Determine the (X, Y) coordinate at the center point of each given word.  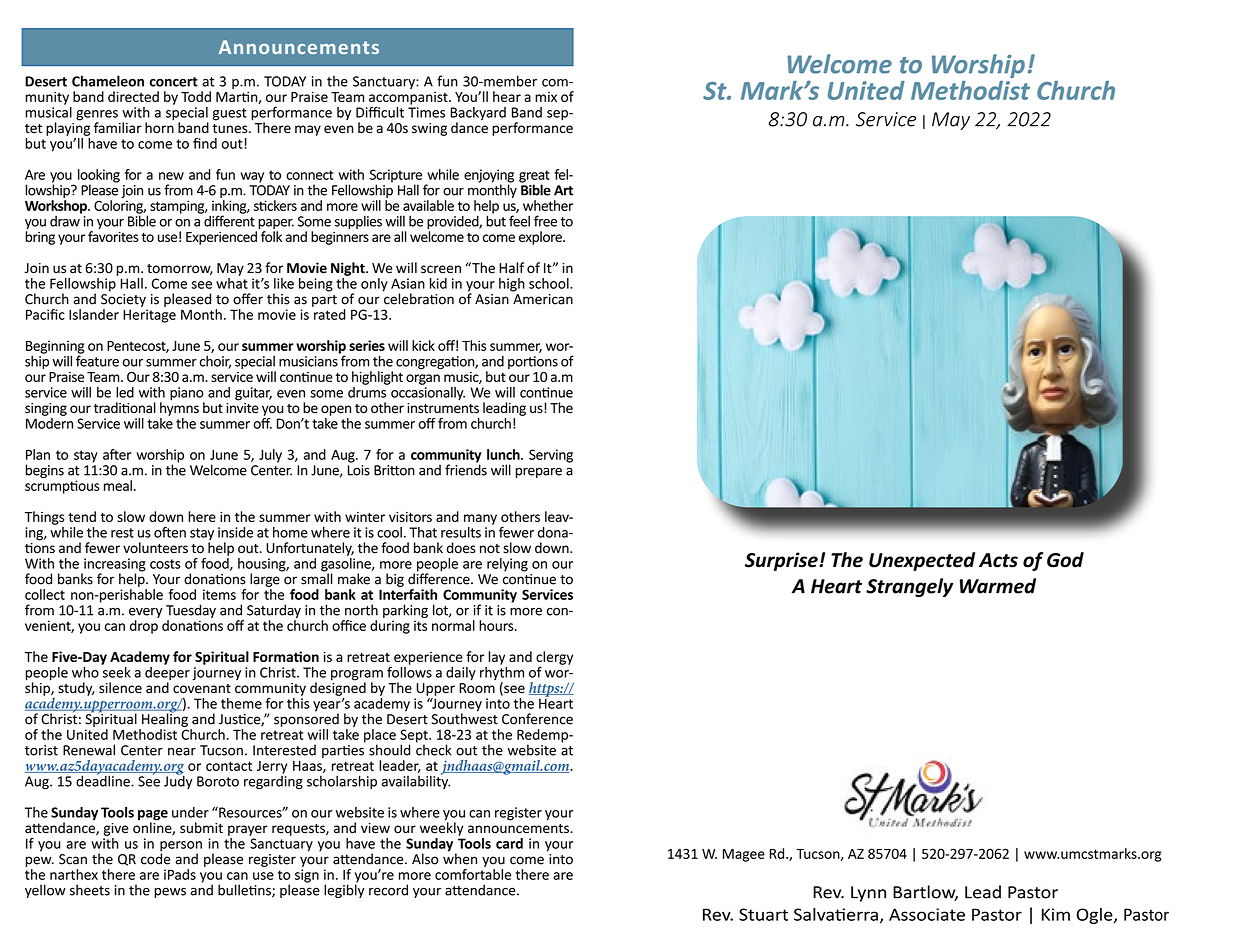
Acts (998, 560)
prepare (539, 472)
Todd (196, 96)
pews (170, 892)
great (534, 177)
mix (546, 97)
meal (118, 485)
